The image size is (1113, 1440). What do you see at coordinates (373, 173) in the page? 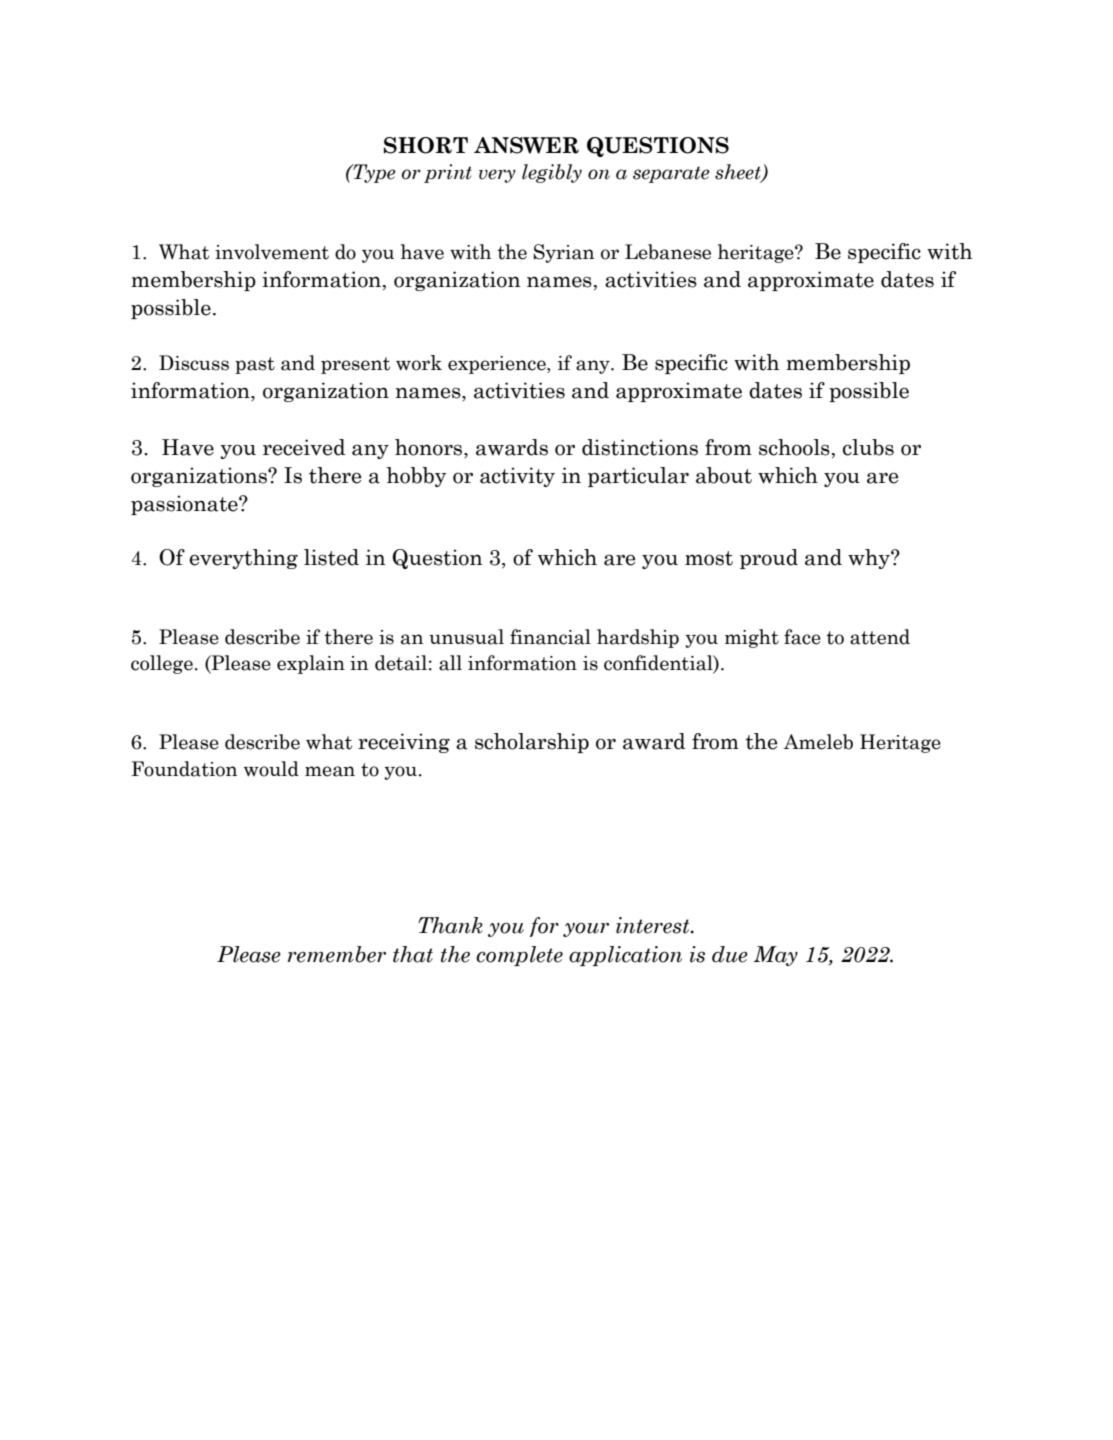
I see `Type` at bounding box center [373, 173].
